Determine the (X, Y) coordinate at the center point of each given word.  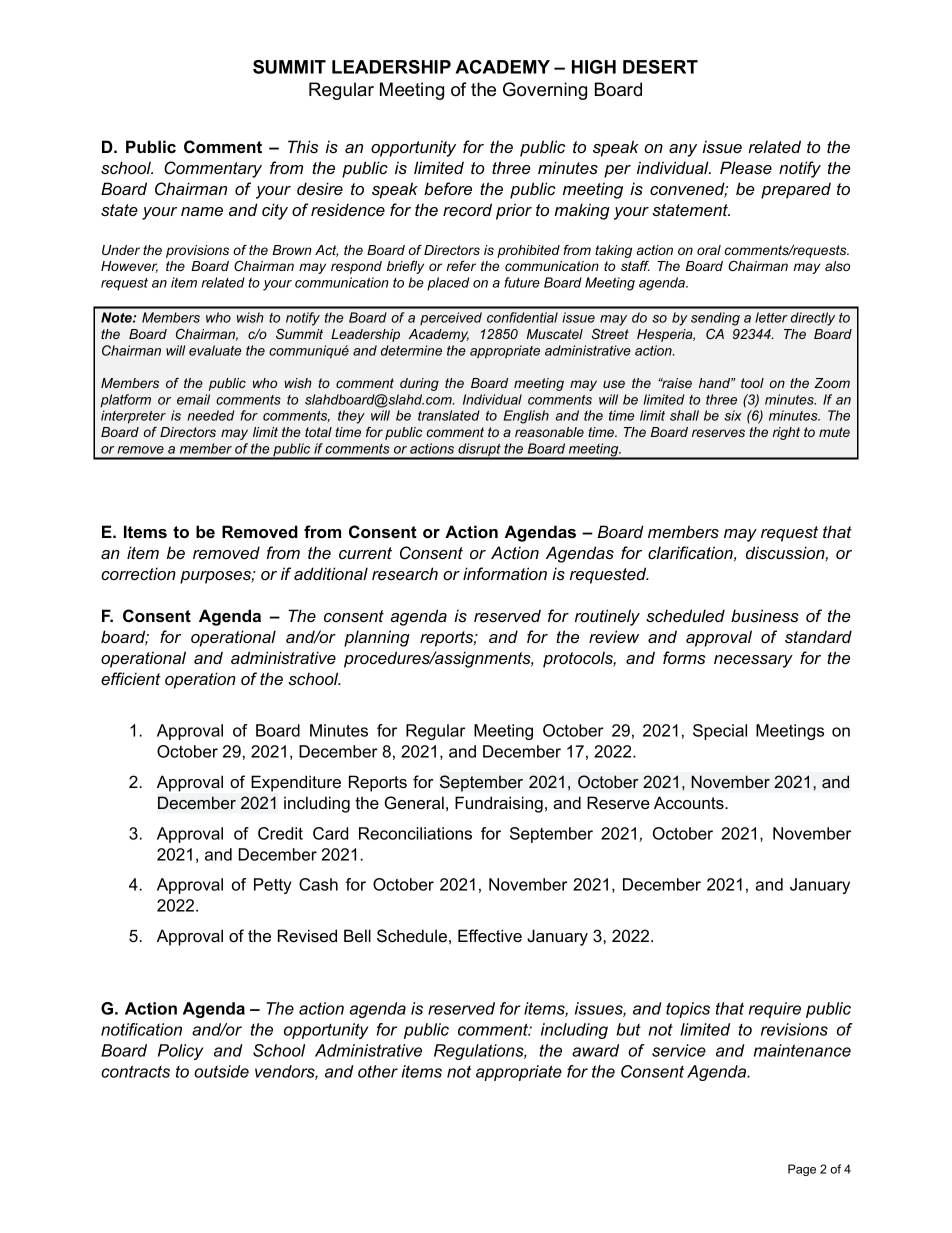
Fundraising (499, 804)
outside (221, 1071)
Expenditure (296, 783)
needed (211, 415)
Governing (545, 91)
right (786, 433)
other (378, 1071)
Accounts (690, 802)
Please (746, 167)
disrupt (479, 451)
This (303, 146)
